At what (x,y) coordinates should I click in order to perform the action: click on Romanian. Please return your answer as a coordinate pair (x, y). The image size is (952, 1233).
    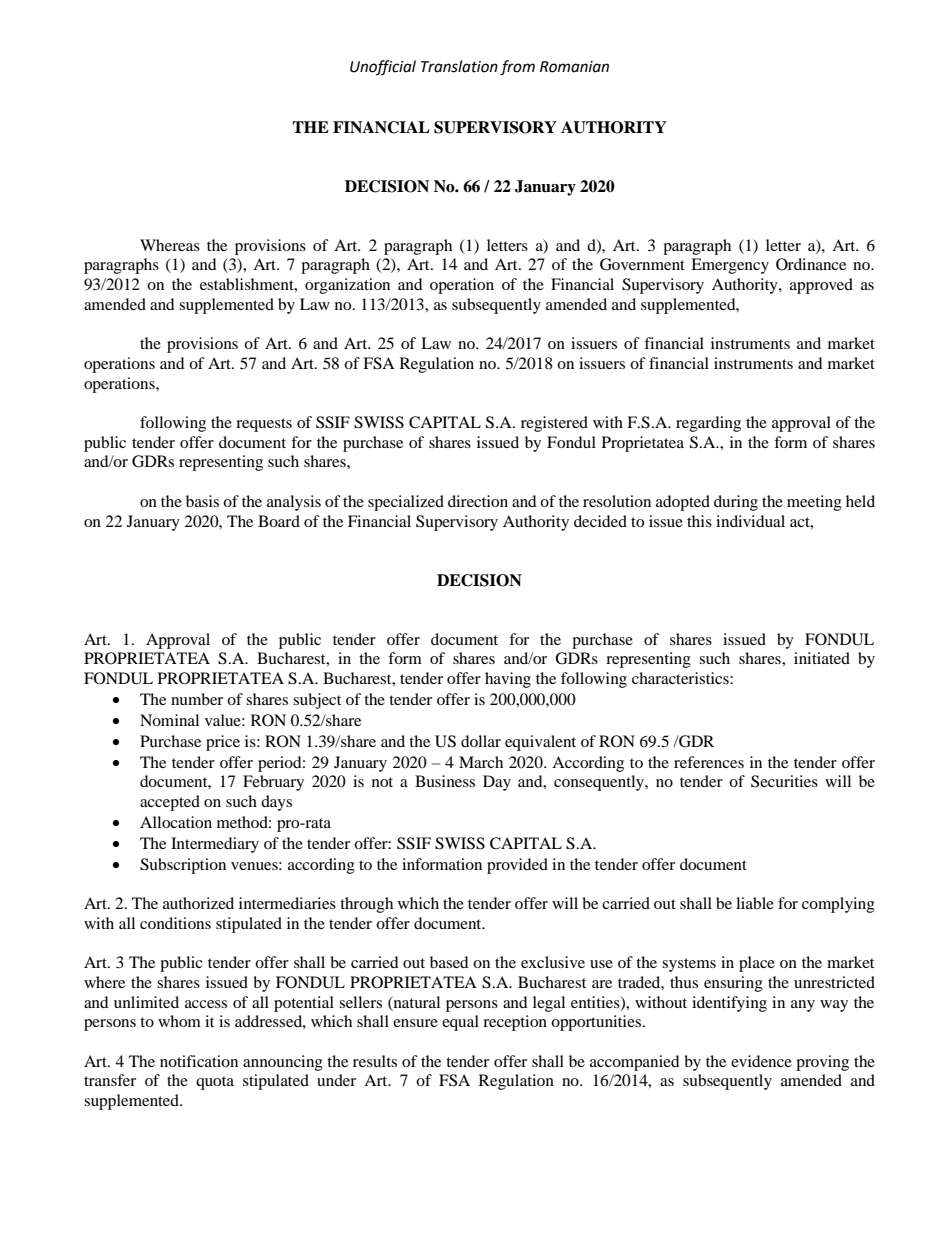
    Looking at the image, I should click on (574, 67).
